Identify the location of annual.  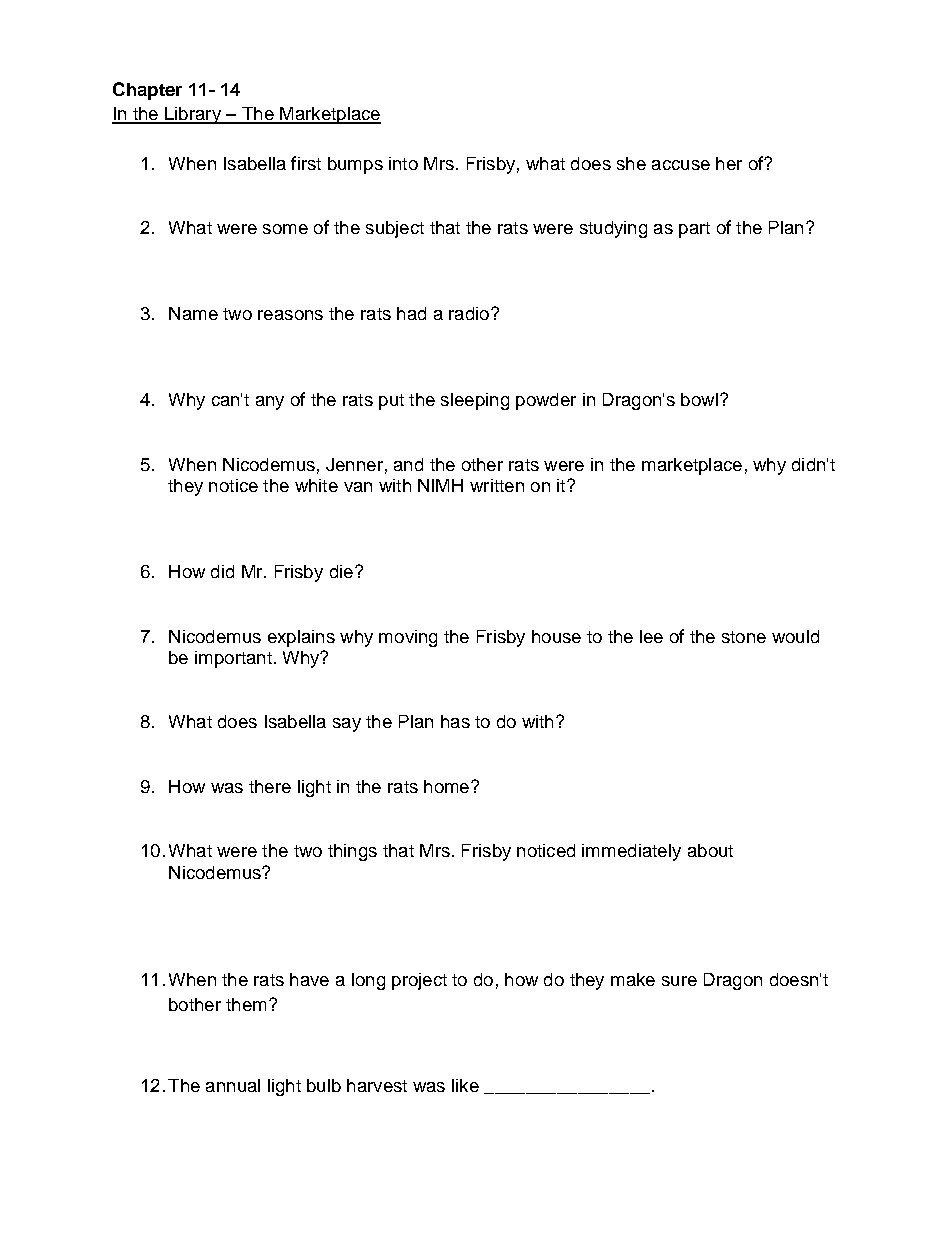
(233, 1085).
